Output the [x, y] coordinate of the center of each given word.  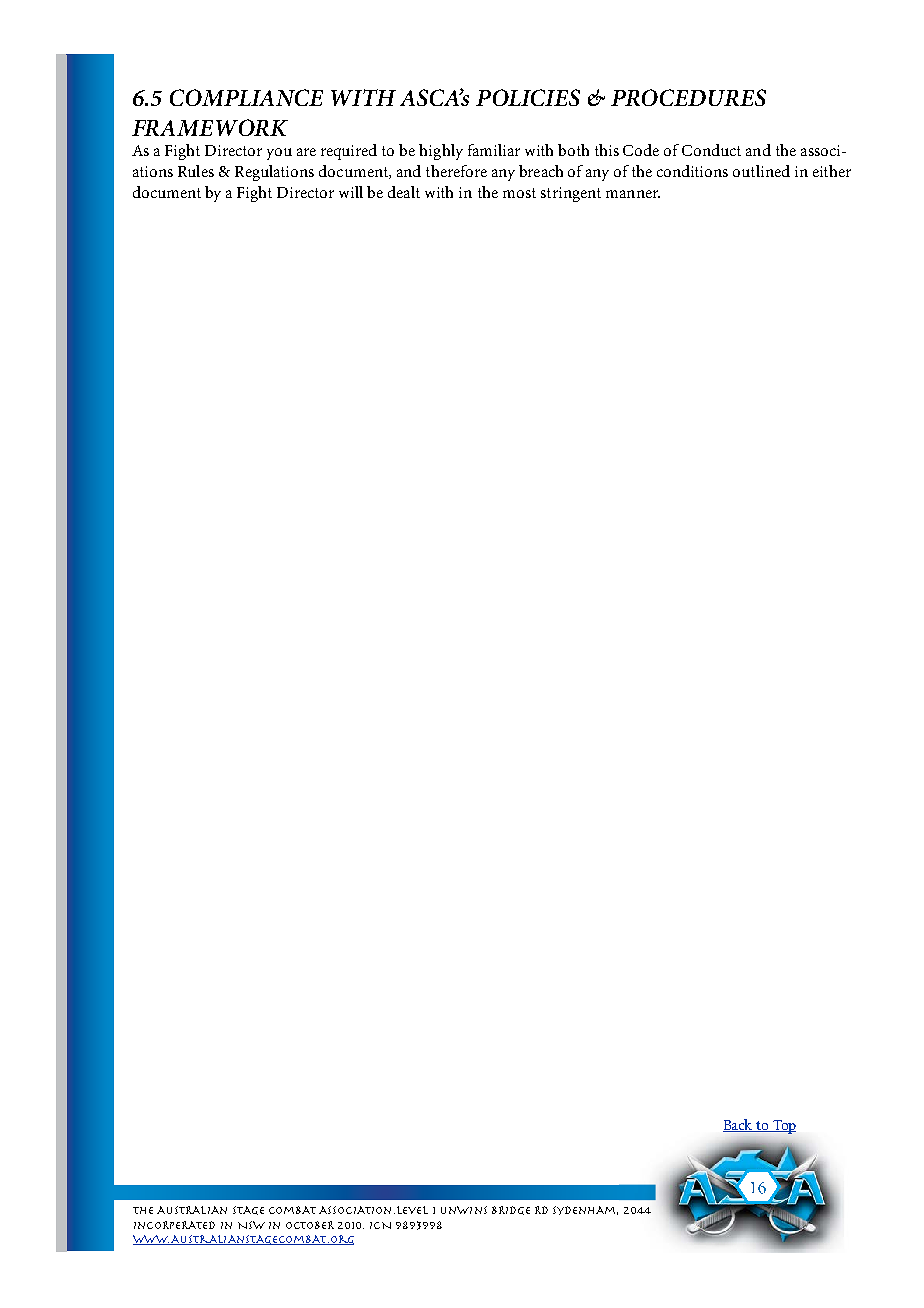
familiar [494, 150]
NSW [251, 1225]
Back [739, 1125]
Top [783, 1127]
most [519, 193]
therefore [456, 171]
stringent [571, 194]
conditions [692, 171]
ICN [380, 1225]
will [351, 192]
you [279, 154]
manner [633, 194]
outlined [761, 171]
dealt [404, 192]
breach [541, 171]
